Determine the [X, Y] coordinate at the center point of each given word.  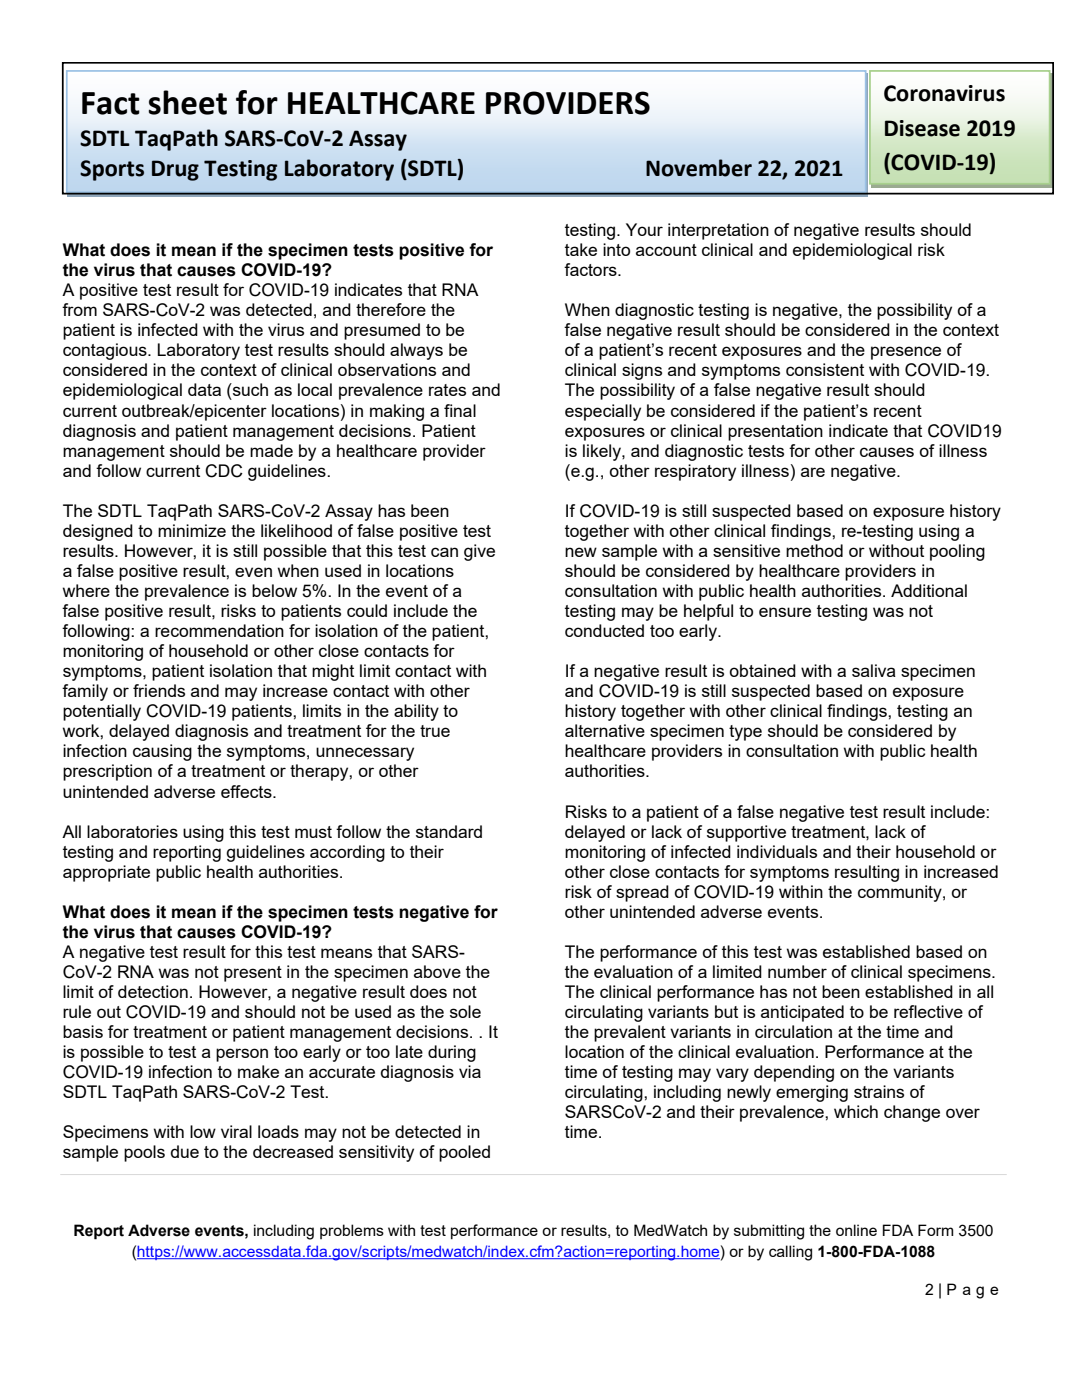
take [581, 249]
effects [247, 791]
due [185, 1151]
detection [153, 991]
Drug [175, 170]
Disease [922, 128]
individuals [777, 851]
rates [447, 390]
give [479, 552]
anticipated [802, 1013]
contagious [106, 351]
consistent [825, 369]
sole [465, 1011]
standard [449, 831]
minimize [192, 530]
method [814, 550]
